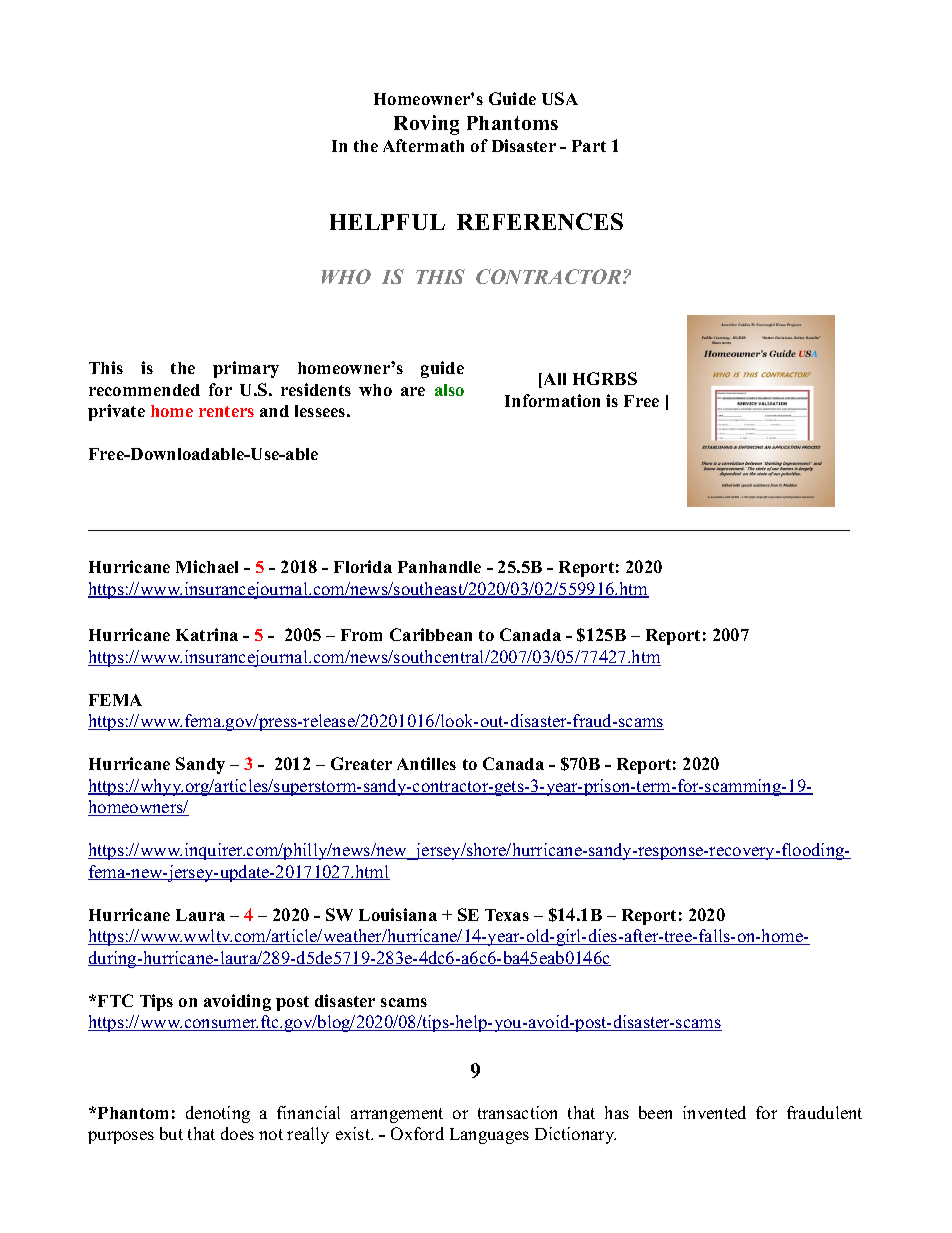  What do you see at coordinates (439, 567) in the image?
I see `Panhandle` at bounding box center [439, 567].
